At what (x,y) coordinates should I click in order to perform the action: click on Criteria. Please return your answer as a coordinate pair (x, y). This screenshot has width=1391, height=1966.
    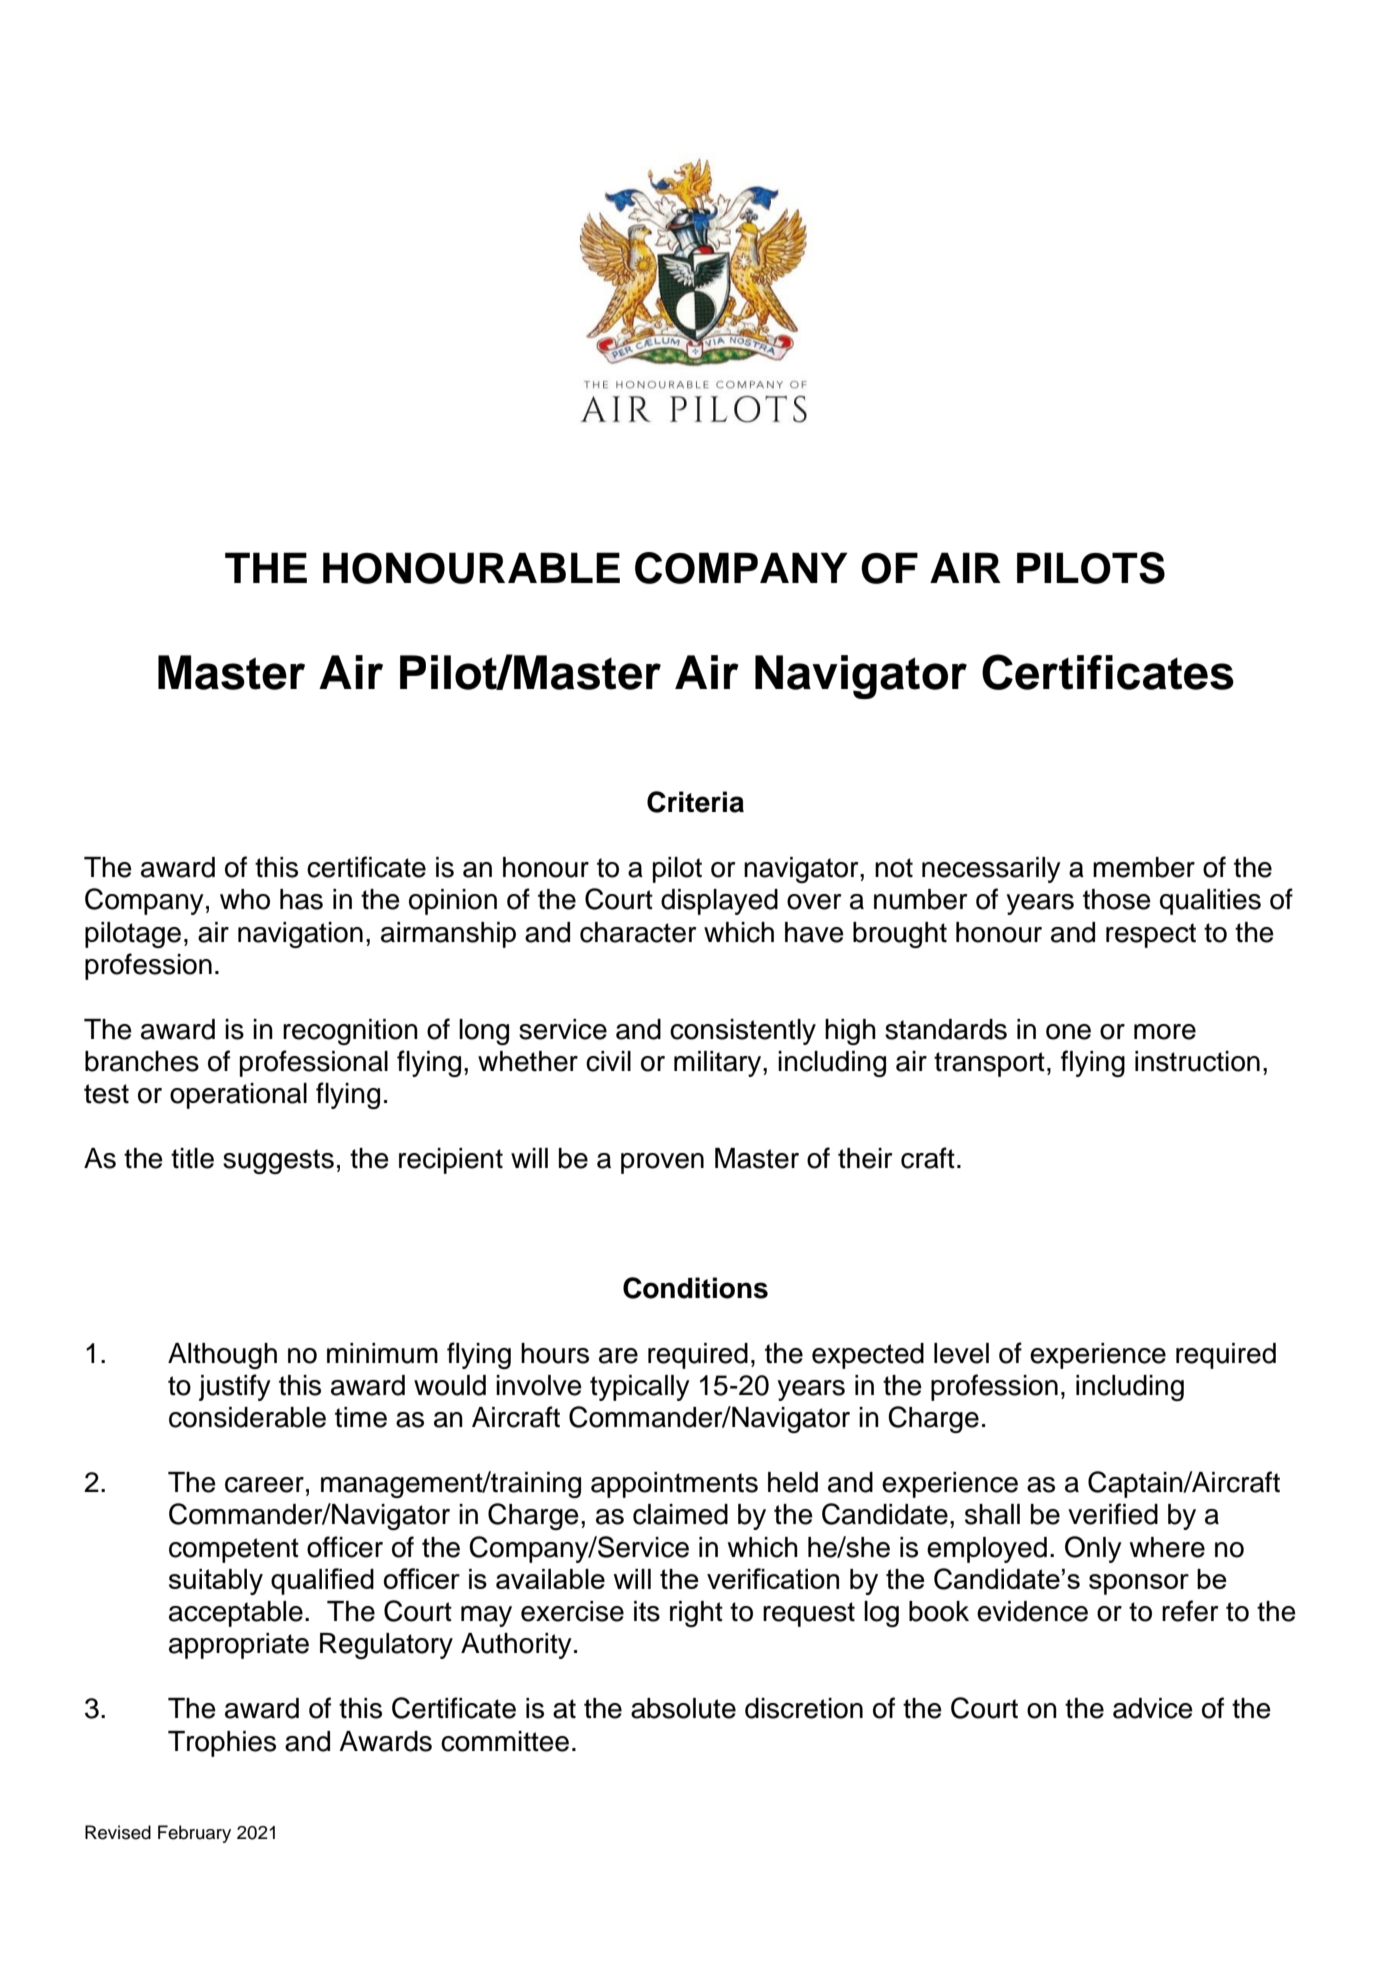
    Looking at the image, I should click on (695, 802).
